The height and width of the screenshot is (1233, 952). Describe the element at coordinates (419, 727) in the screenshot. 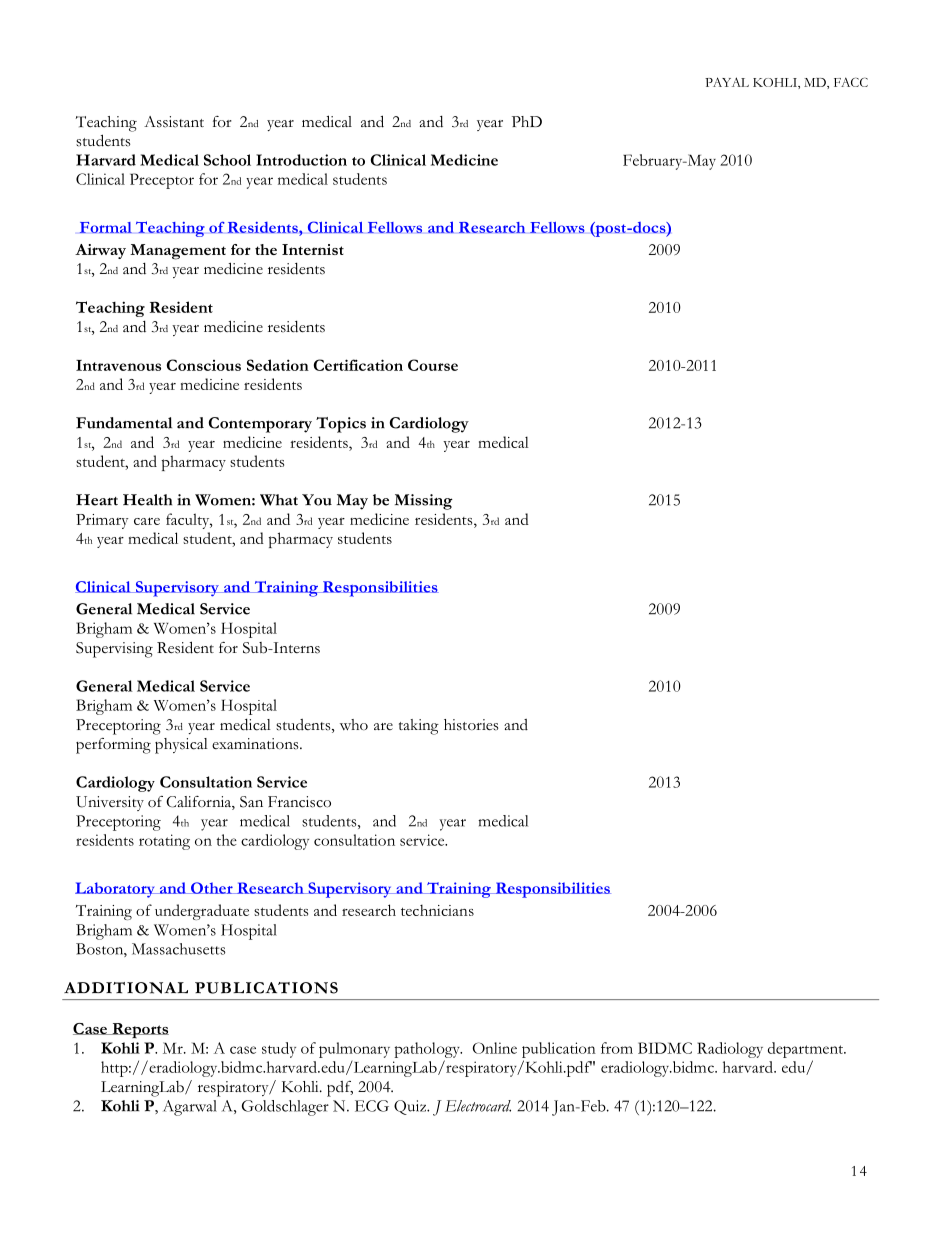

I see `taking` at that location.
